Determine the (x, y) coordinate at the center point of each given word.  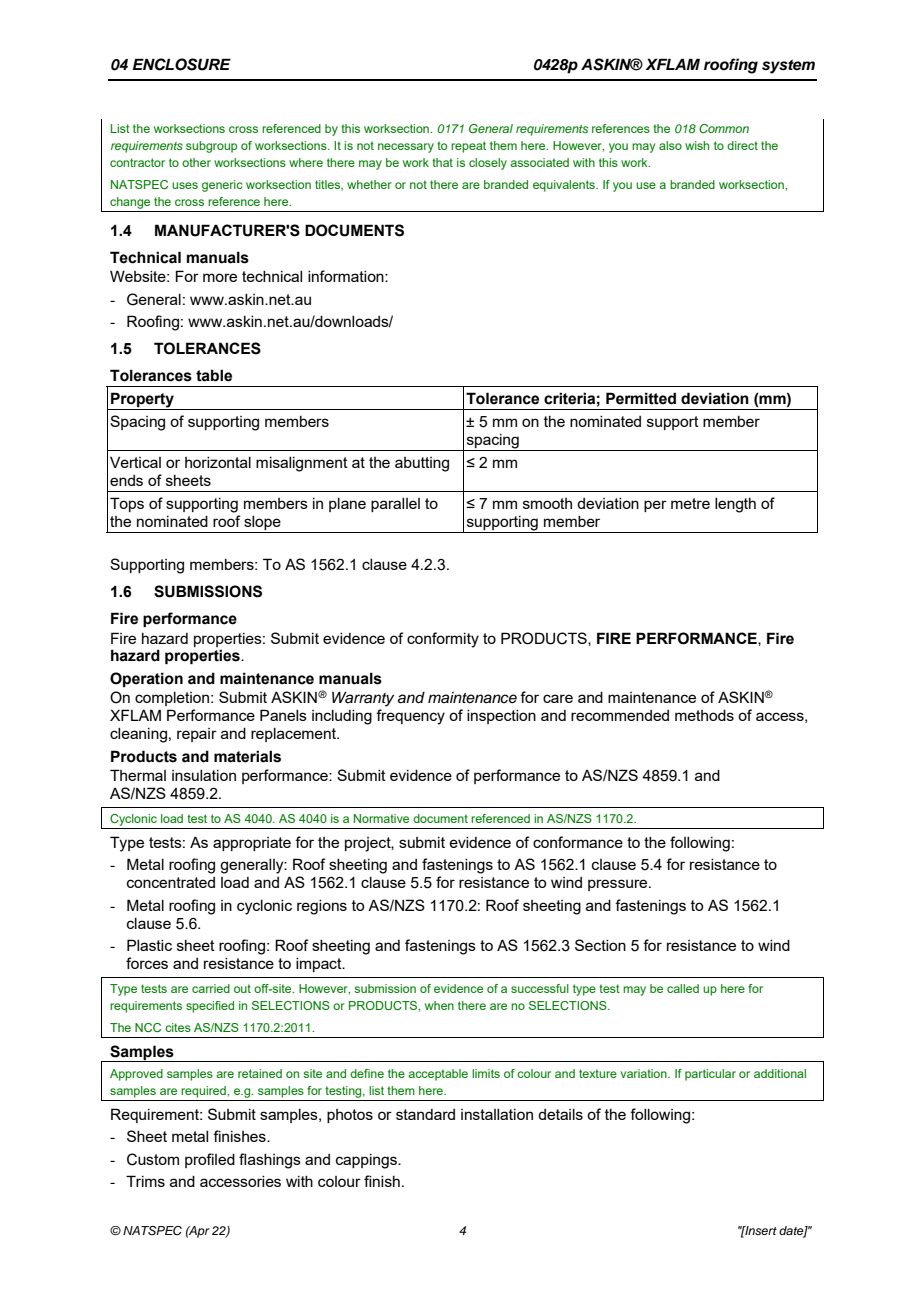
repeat (468, 147)
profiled (210, 1160)
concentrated (171, 882)
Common (724, 128)
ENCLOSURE (182, 64)
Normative (381, 818)
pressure (619, 885)
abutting (422, 464)
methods (704, 715)
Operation (146, 679)
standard (425, 1114)
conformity (443, 640)
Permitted (641, 398)
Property (142, 401)
